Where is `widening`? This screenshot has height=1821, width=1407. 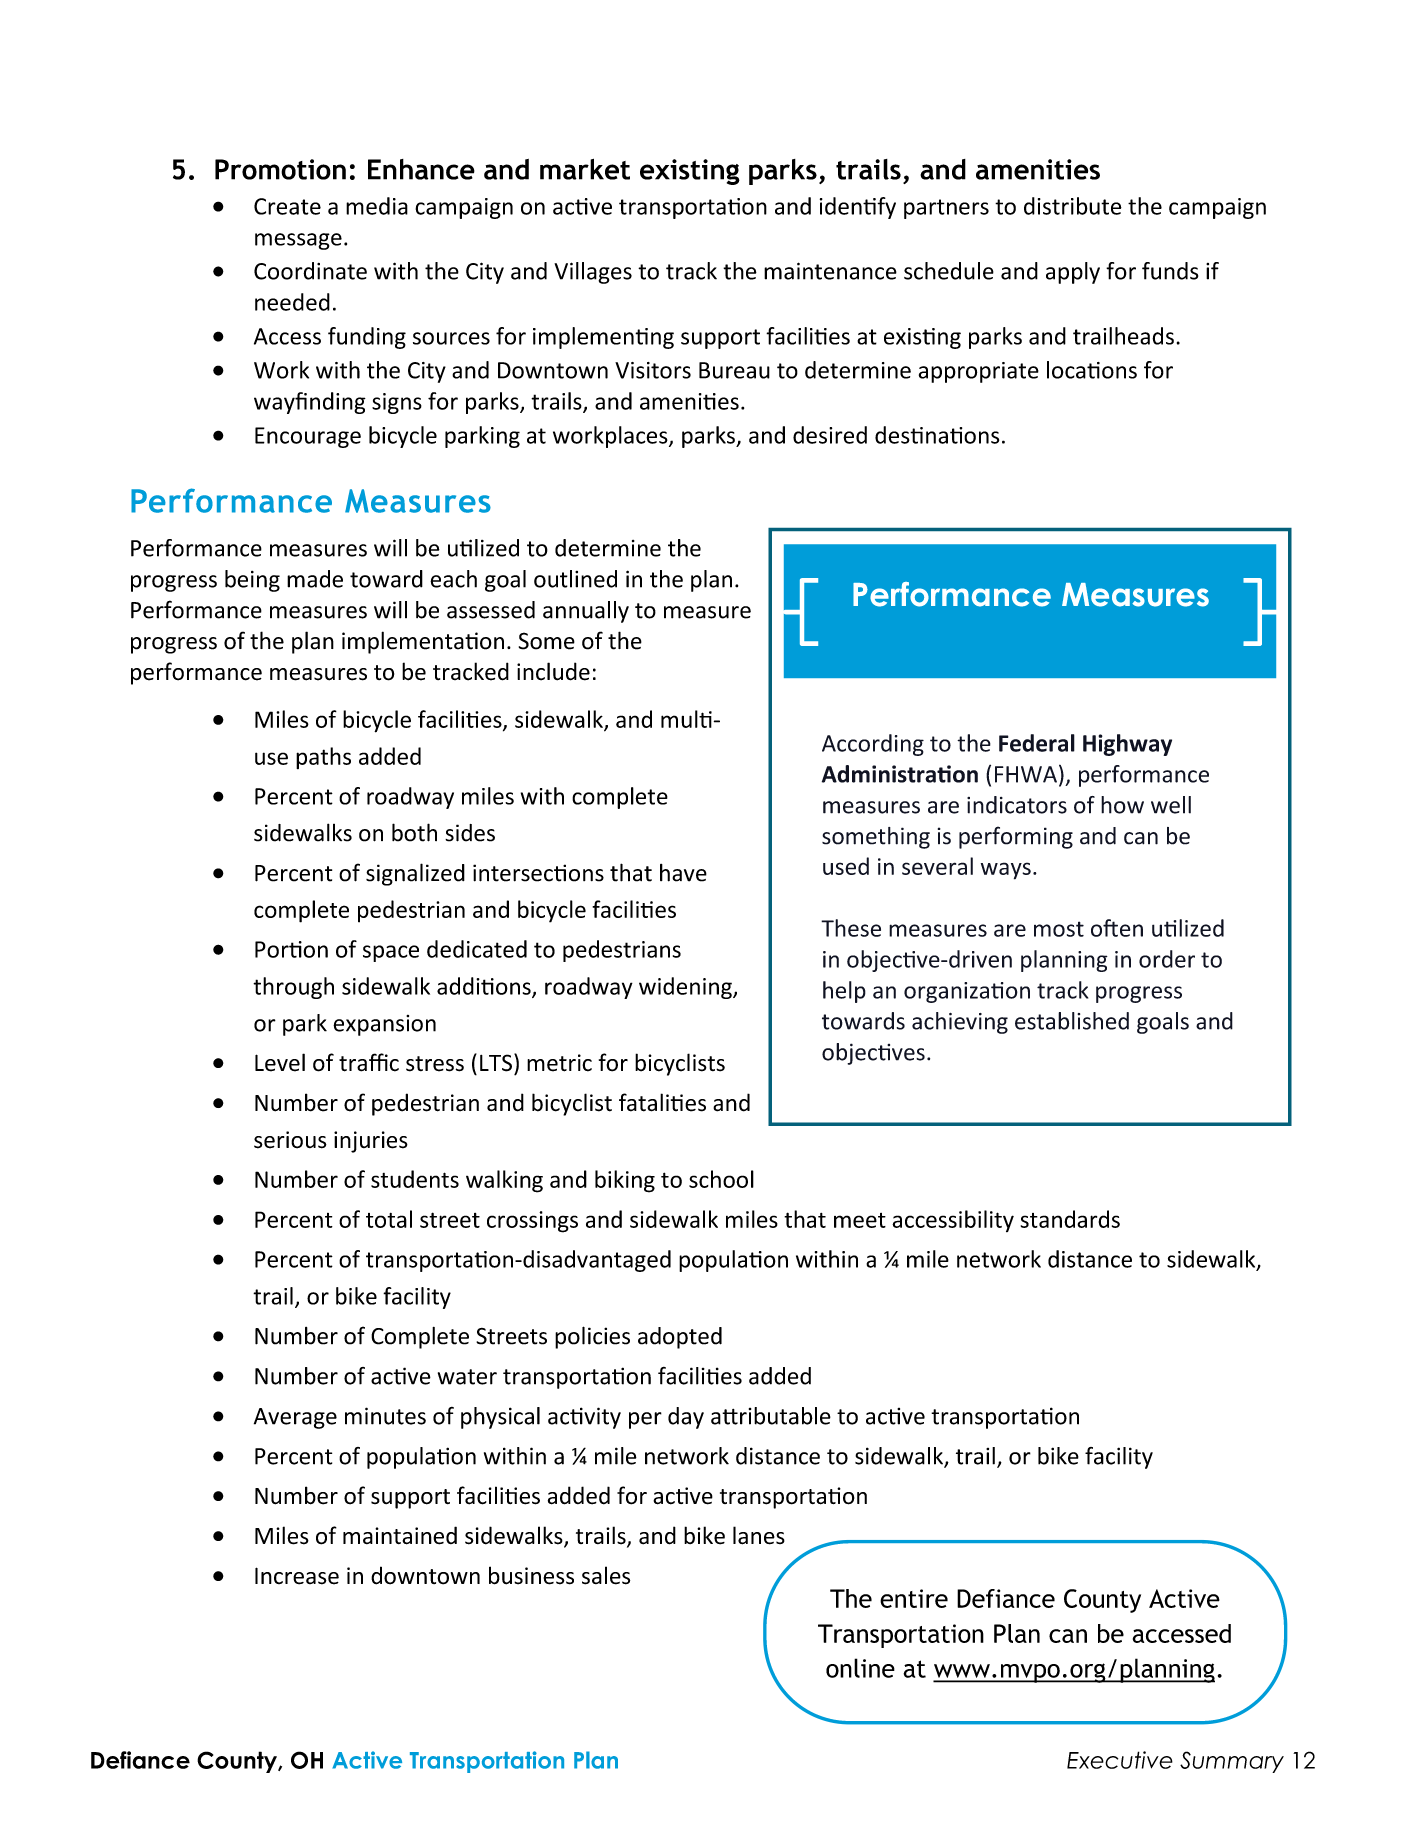
widening is located at coordinates (686, 988).
